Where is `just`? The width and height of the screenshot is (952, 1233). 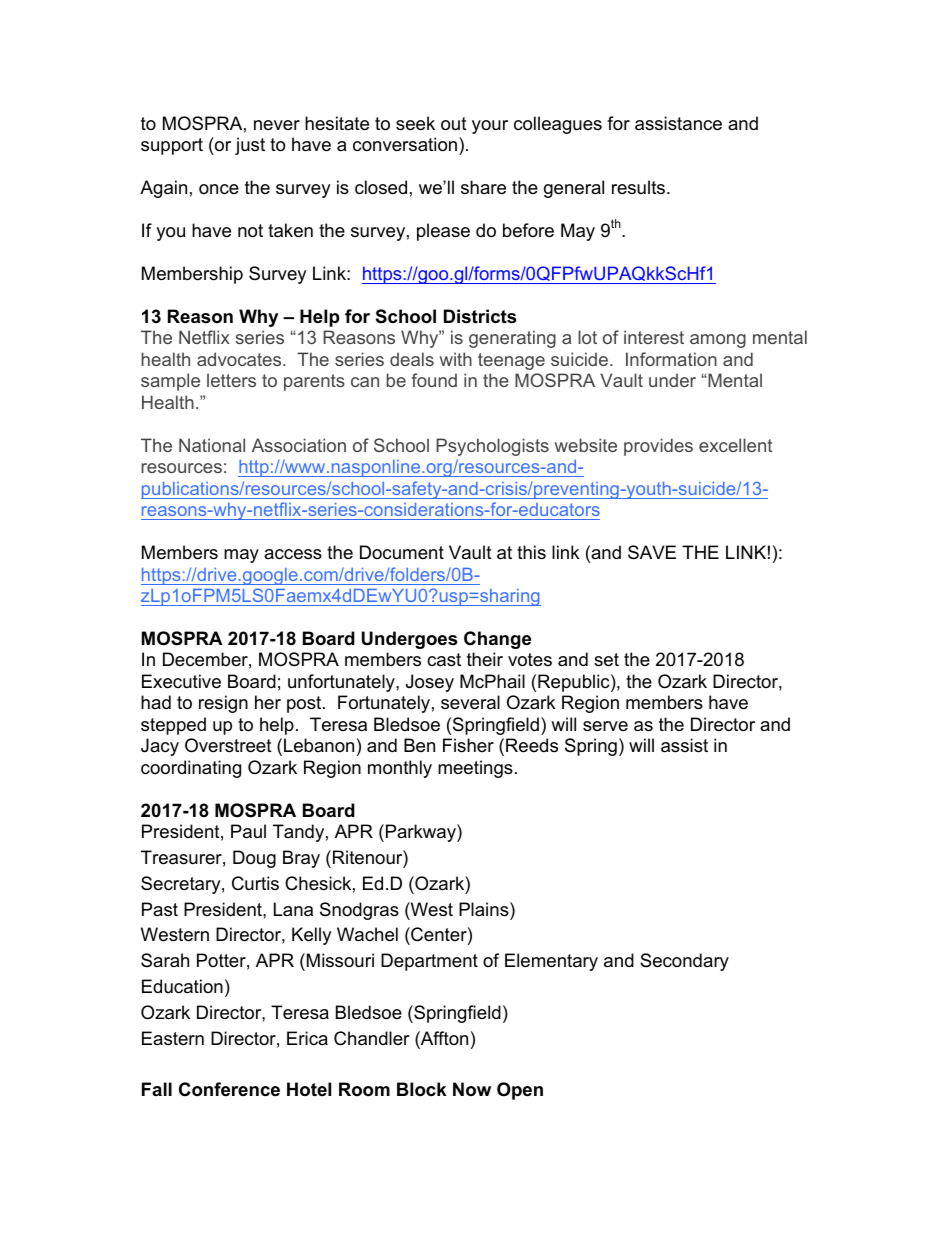
just is located at coordinates (250, 146).
